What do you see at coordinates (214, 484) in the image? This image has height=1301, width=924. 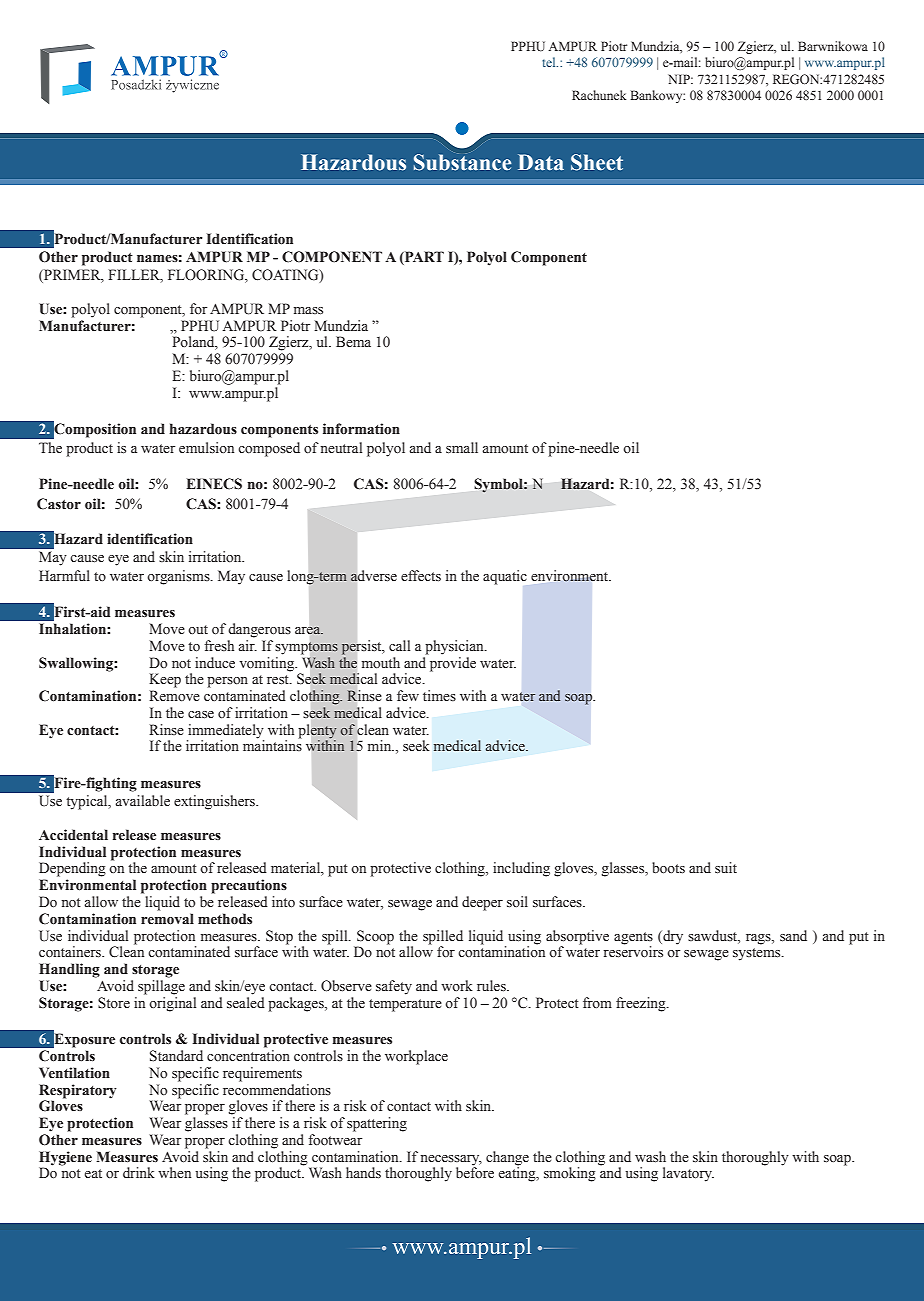 I see `EINECS` at bounding box center [214, 484].
